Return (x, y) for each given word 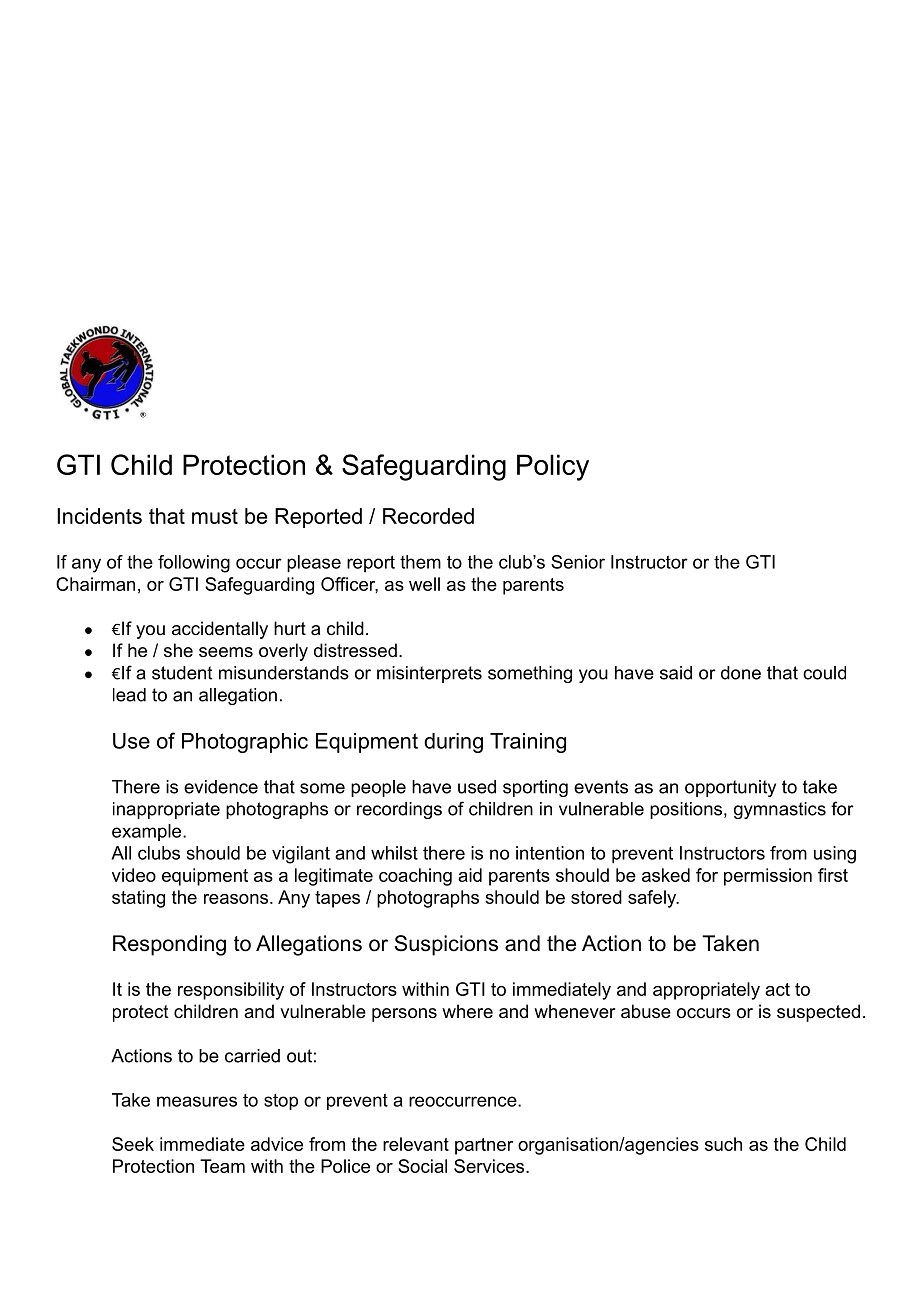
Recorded (428, 516)
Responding (169, 945)
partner (484, 1146)
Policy (553, 467)
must (215, 516)
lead (129, 695)
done (741, 673)
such (723, 1144)
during (453, 743)
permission (768, 877)
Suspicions (446, 945)
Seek (133, 1144)
